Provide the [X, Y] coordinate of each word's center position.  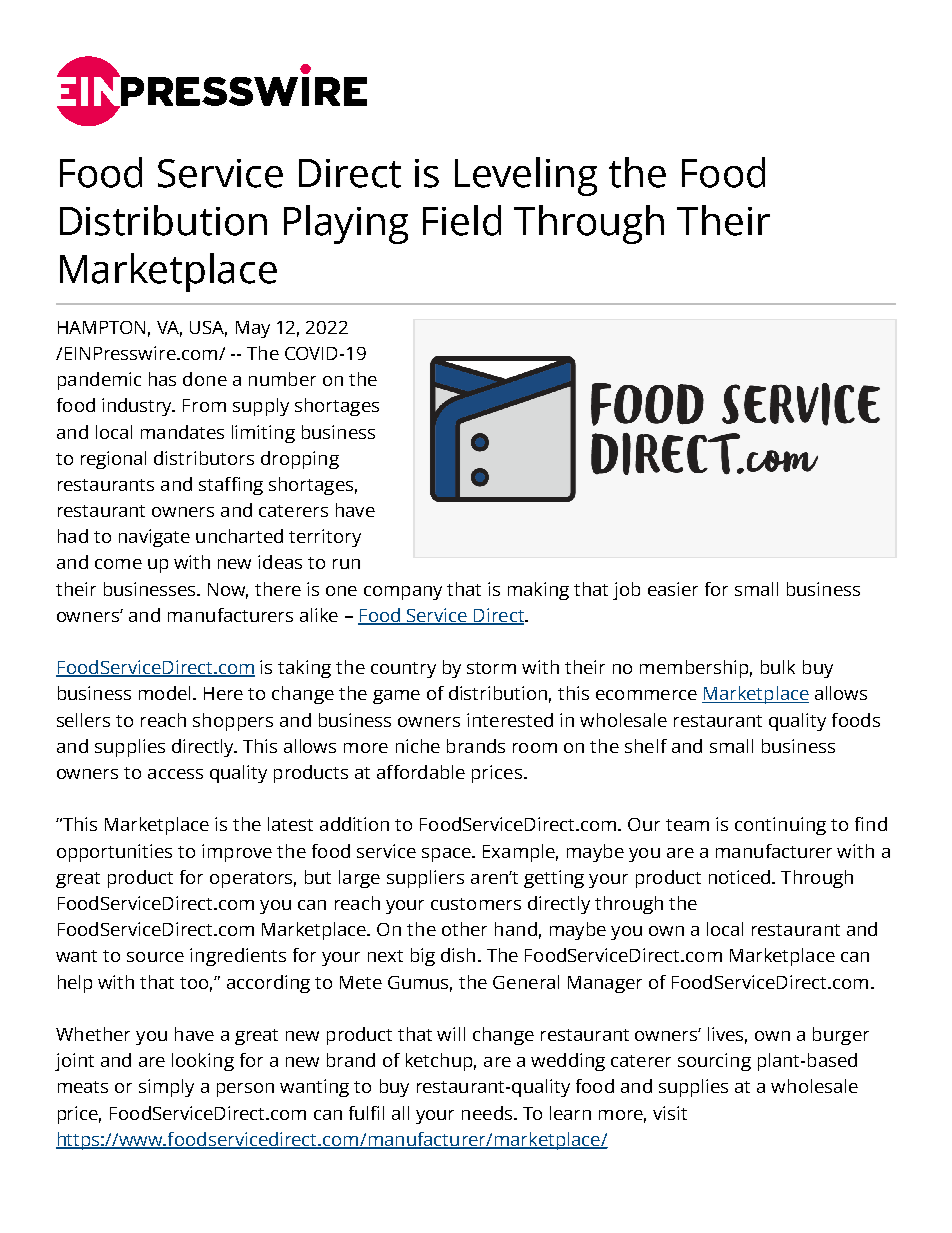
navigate [154, 538]
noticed [741, 877]
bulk [778, 667]
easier [673, 589]
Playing [346, 224]
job [626, 591]
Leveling [526, 176]
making [538, 591]
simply [166, 1088]
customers [476, 904]
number [282, 379]
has [162, 379]
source [155, 957]
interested [510, 720]
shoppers [233, 722]
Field [462, 220]
